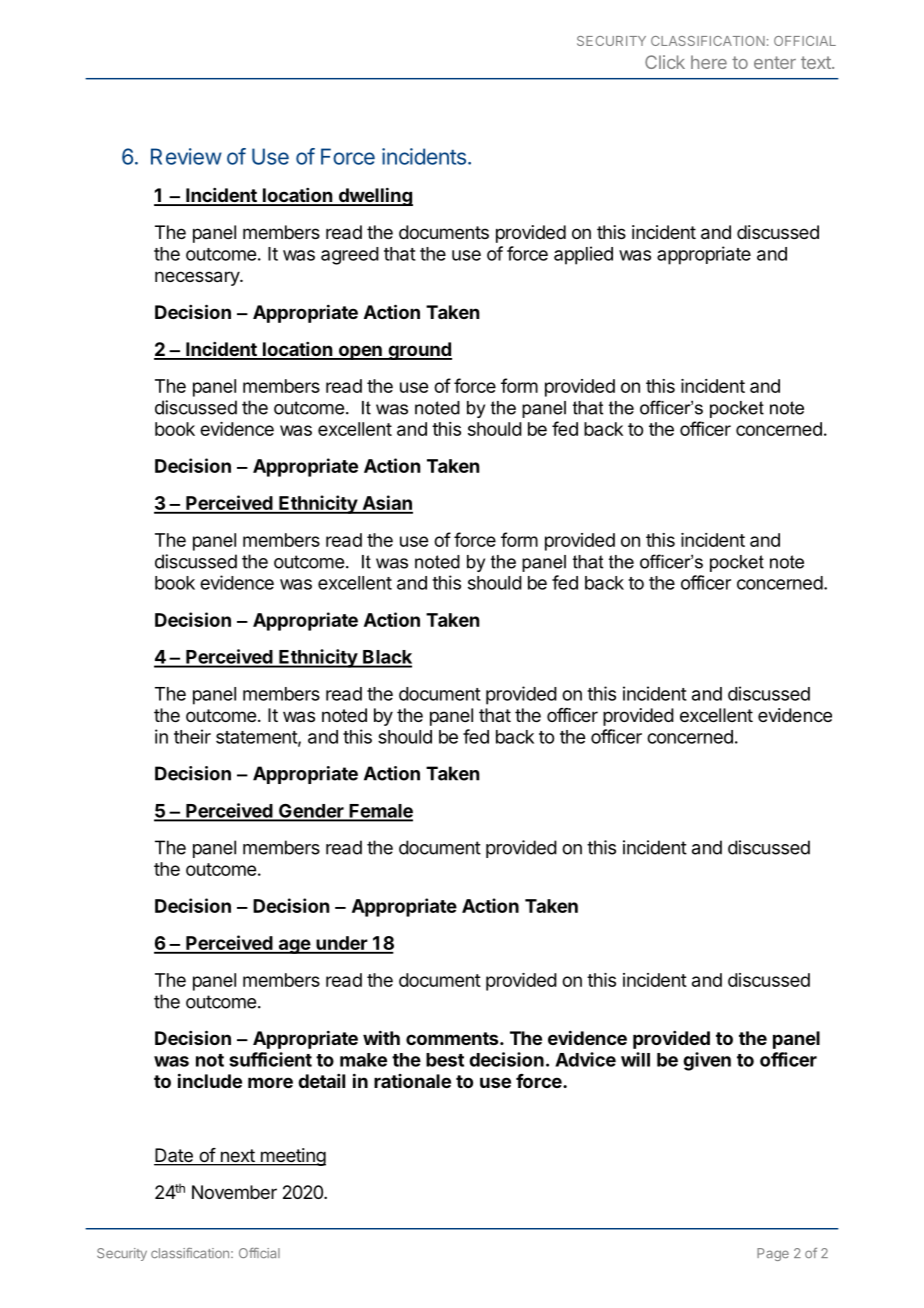  I want to click on sufficient, so click(270, 1059).
